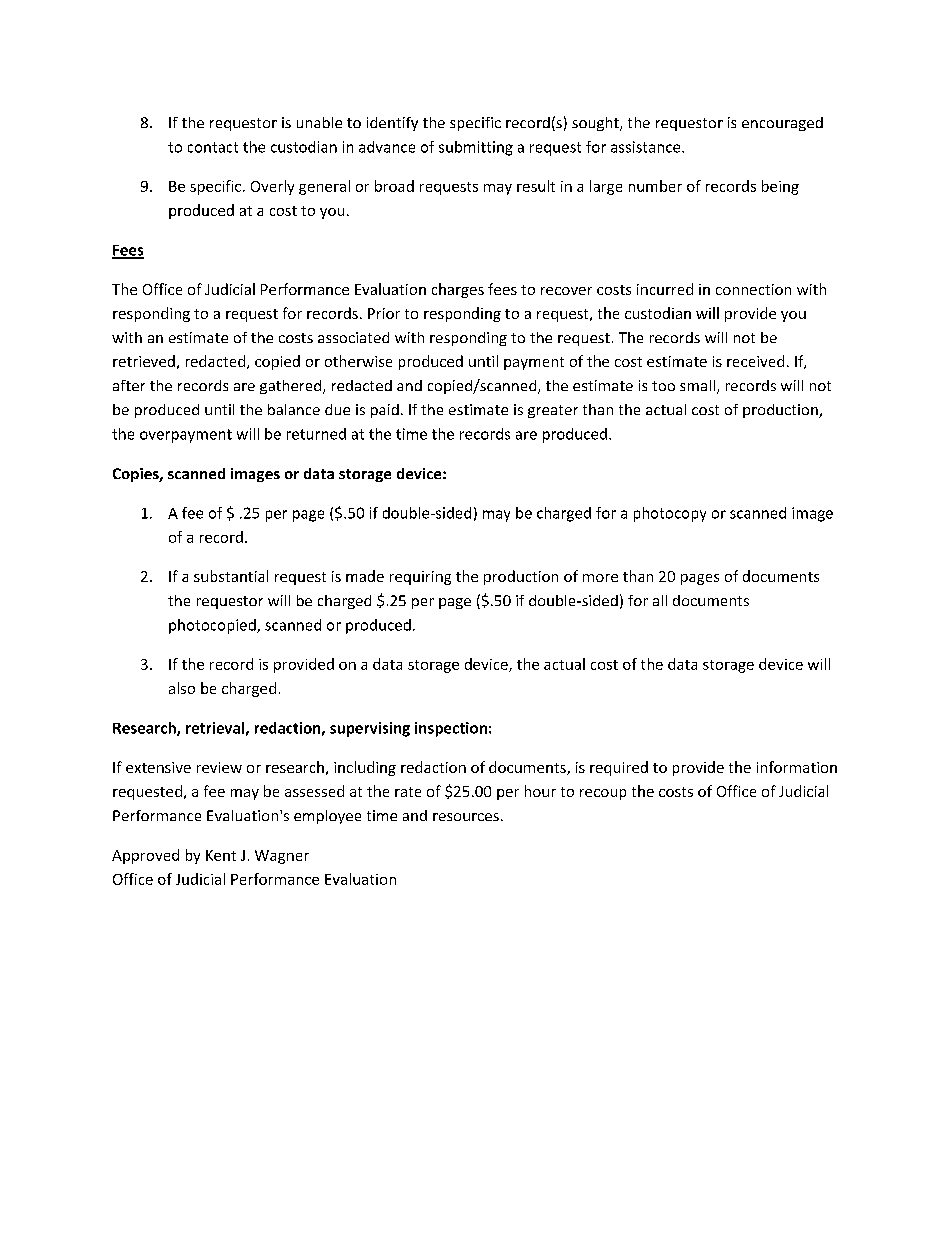 The width and height of the screenshot is (952, 1233). What do you see at coordinates (466, 817) in the screenshot?
I see `resources` at bounding box center [466, 817].
